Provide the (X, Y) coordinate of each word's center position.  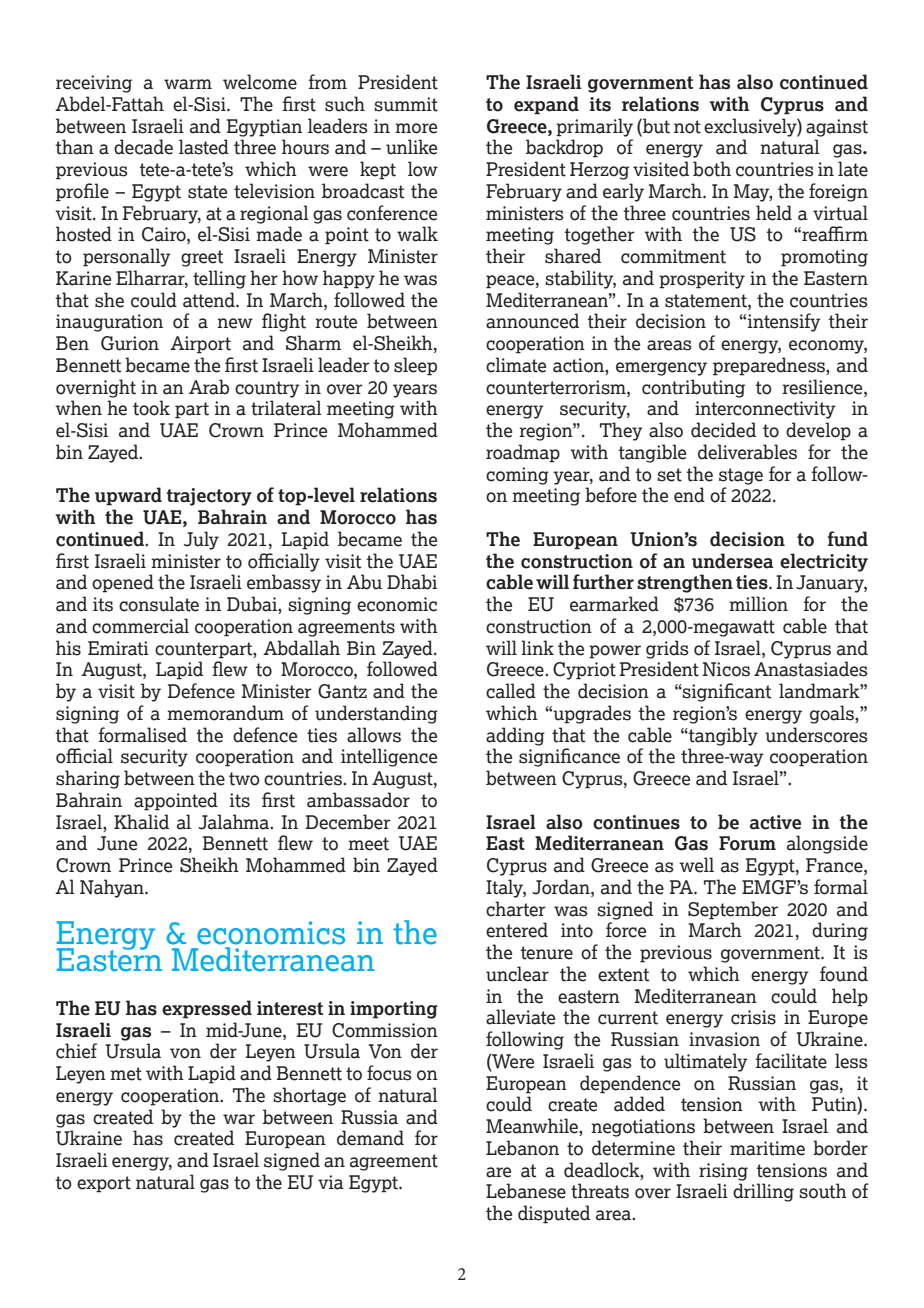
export (104, 1184)
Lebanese (526, 1191)
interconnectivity (765, 410)
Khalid (141, 822)
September (733, 910)
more (416, 128)
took (151, 408)
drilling (763, 1192)
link (537, 647)
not (687, 127)
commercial (140, 626)
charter (516, 909)
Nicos (726, 669)
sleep (415, 366)
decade (143, 147)
